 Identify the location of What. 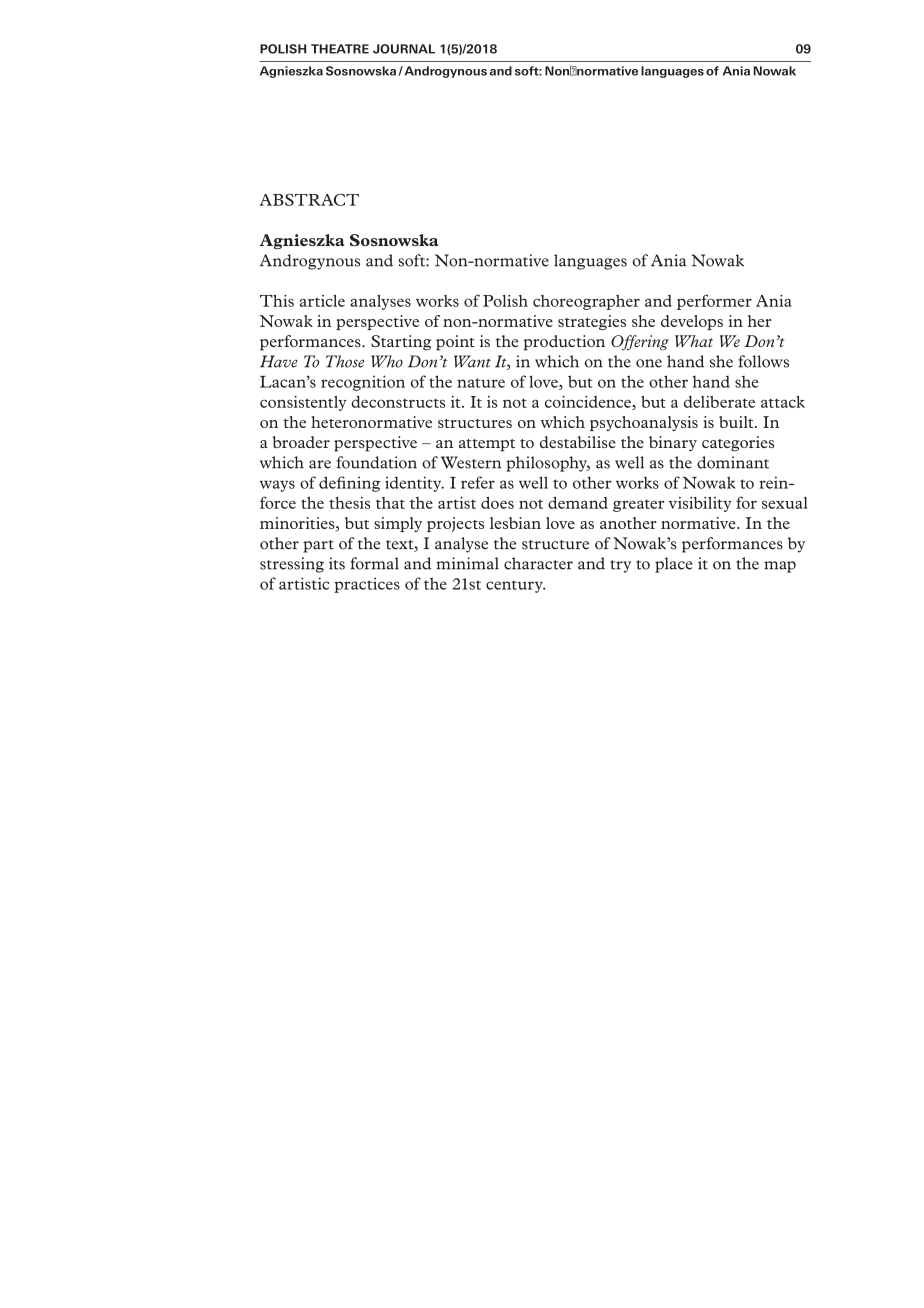
(694, 341).
